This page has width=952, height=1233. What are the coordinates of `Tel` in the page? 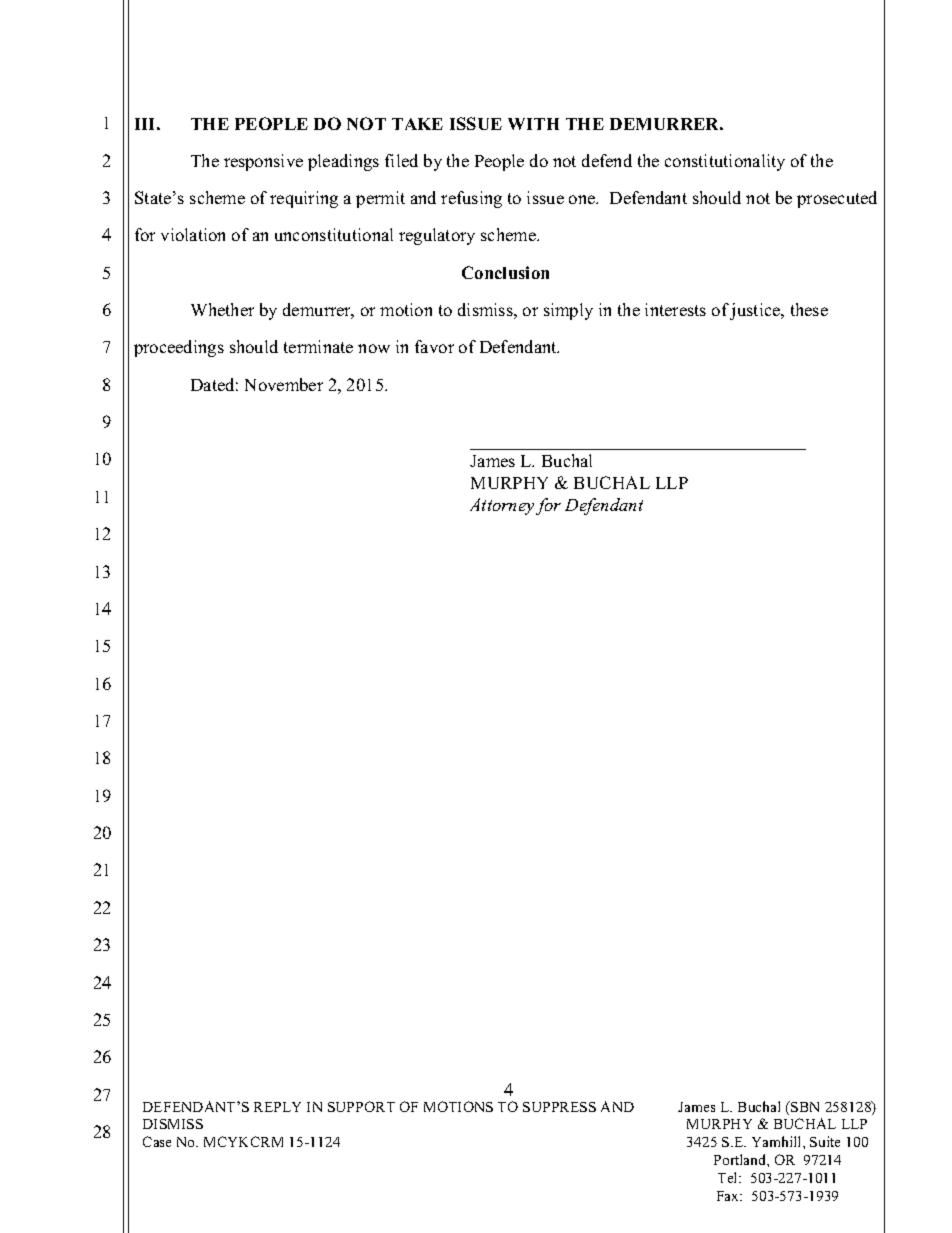 It's located at (729, 1177).
